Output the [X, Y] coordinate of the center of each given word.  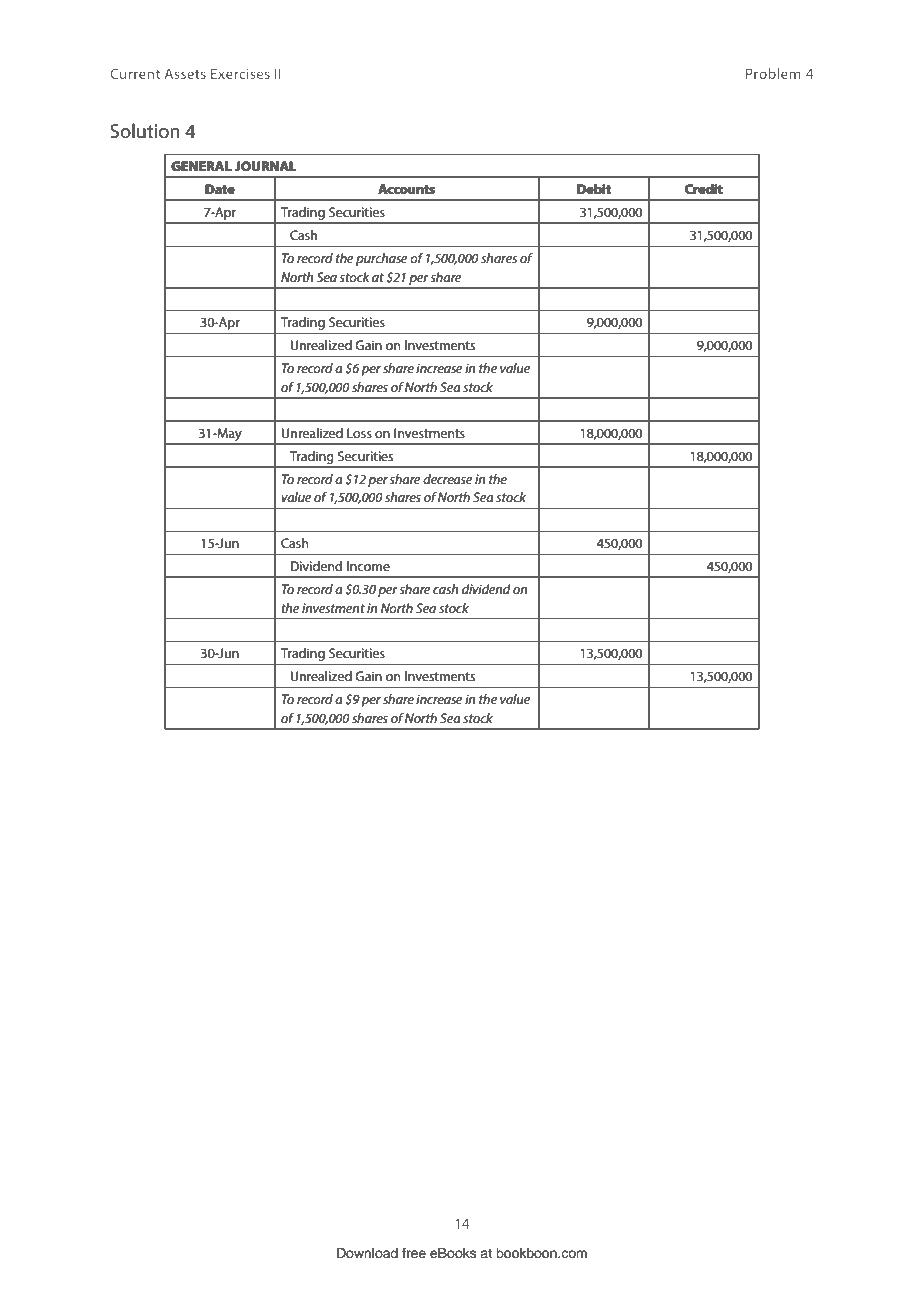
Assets [185, 73]
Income [368, 566]
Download [367, 1253]
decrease [447, 479]
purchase [381, 259]
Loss [359, 433]
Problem [773, 73]
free [414, 1253]
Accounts [406, 189]
